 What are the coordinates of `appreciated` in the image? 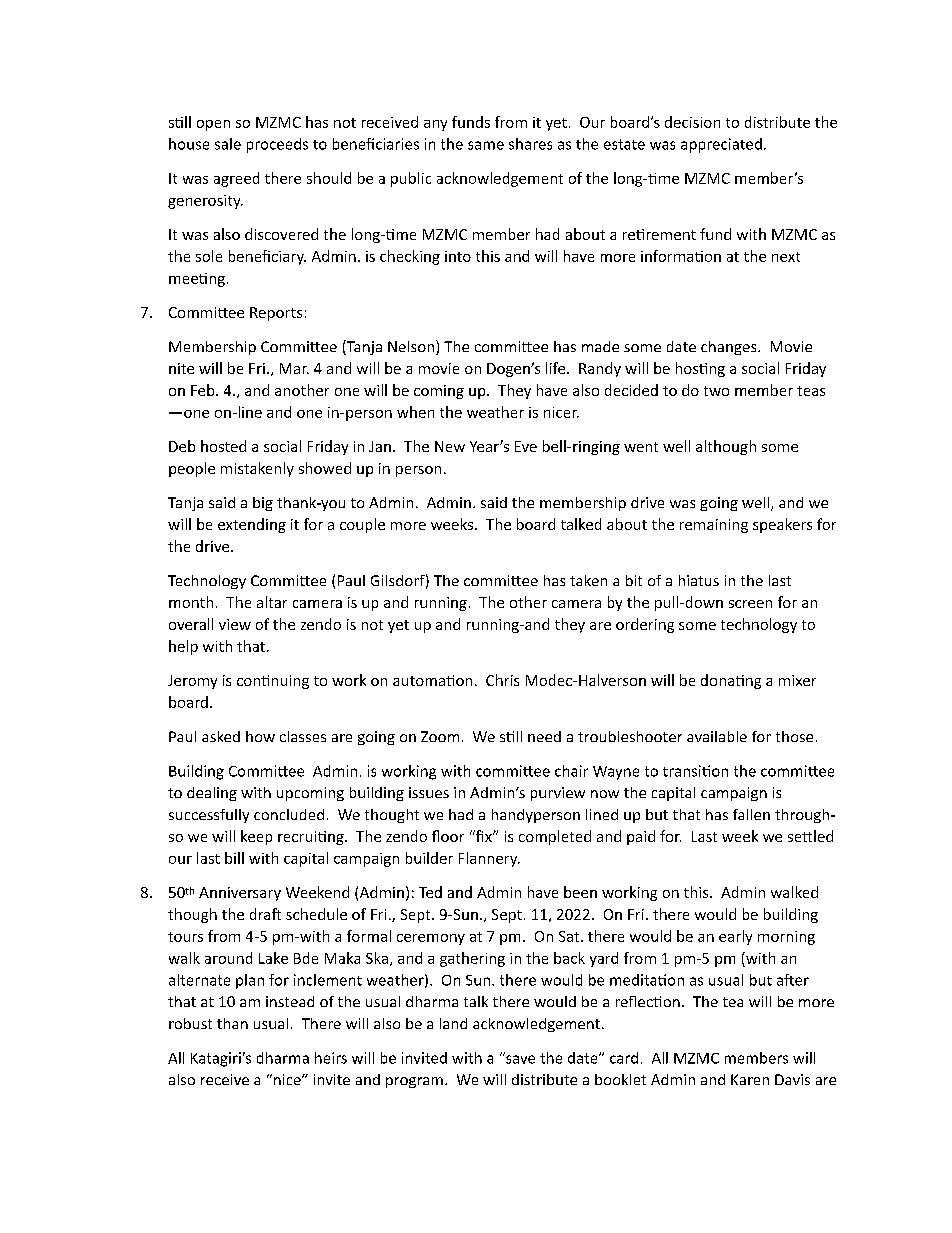 It's located at (721, 145).
